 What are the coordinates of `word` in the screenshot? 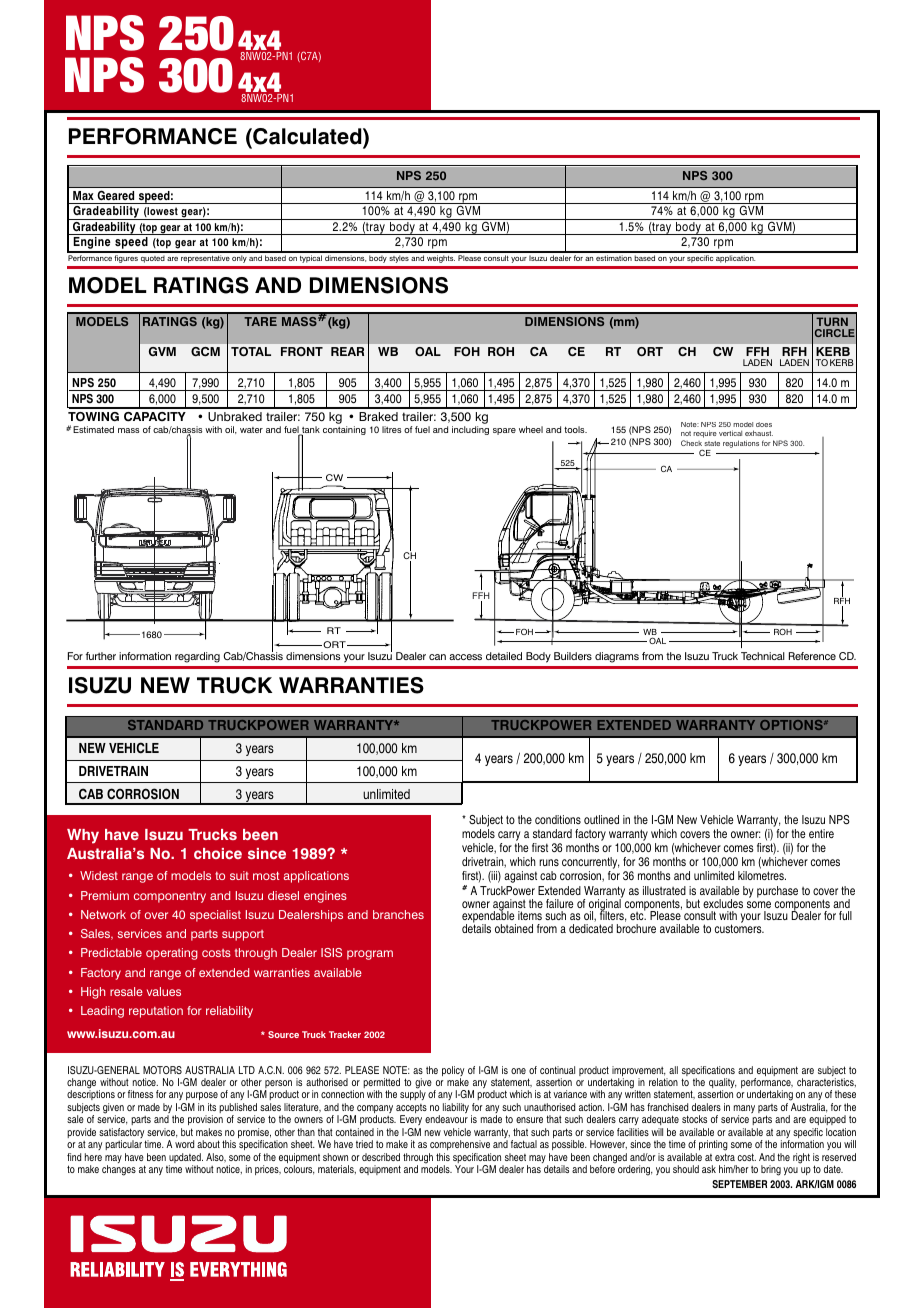 It's located at (184, 1144).
